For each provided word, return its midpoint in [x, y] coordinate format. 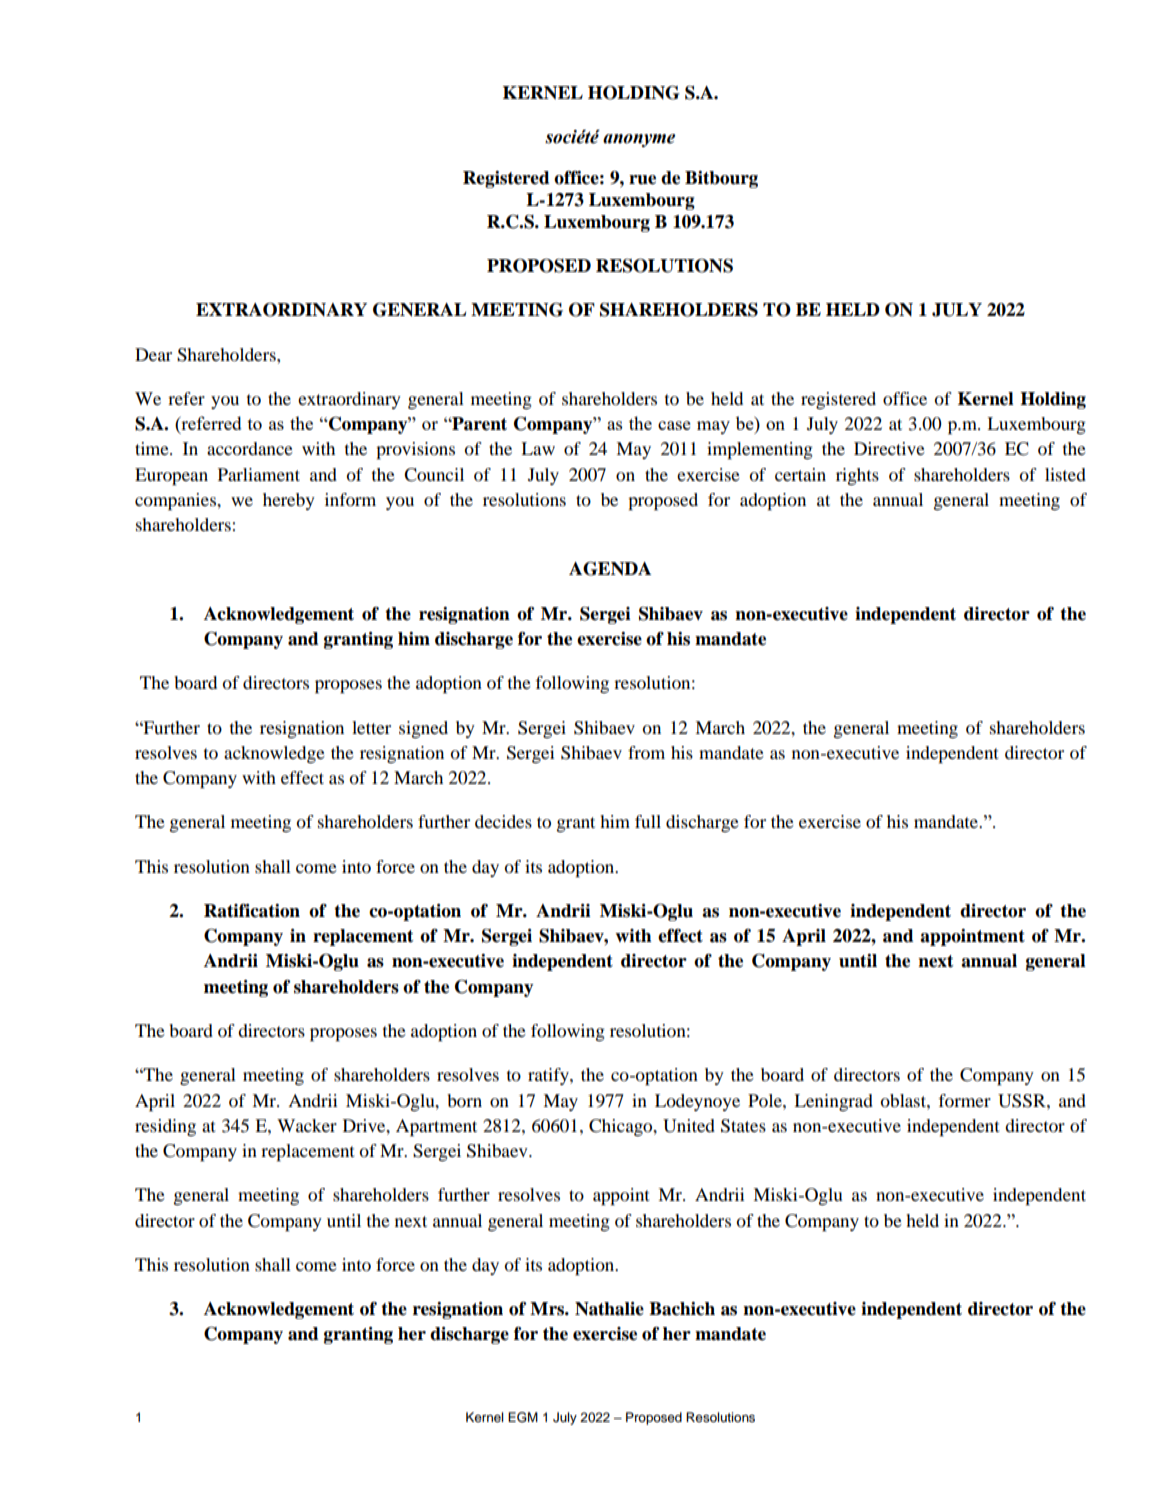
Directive [889, 448]
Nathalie [609, 1309]
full [648, 821]
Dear [153, 354]
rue [642, 180]
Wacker [307, 1125]
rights [857, 476]
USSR [1023, 1101]
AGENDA [610, 568]
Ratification [252, 911]
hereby [289, 501]
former [964, 1100]
